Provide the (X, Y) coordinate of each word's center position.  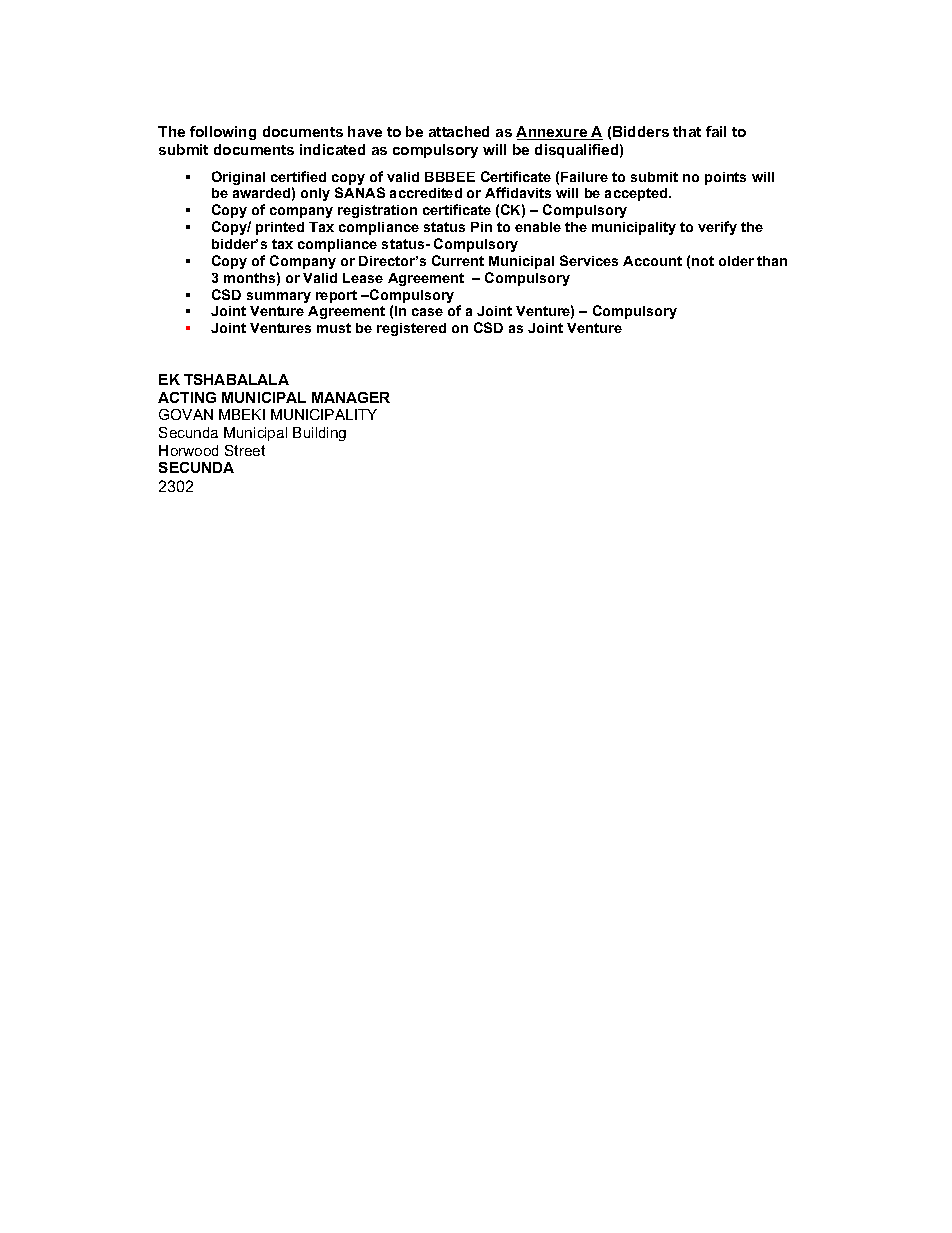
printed (280, 228)
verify (717, 228)
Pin (481, 227)
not (703, 261)
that (687, 131)
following (223, 133)
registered (411, 329)
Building (319, 434)
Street (245, 450)
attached (459, 131)
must (334, 328)
